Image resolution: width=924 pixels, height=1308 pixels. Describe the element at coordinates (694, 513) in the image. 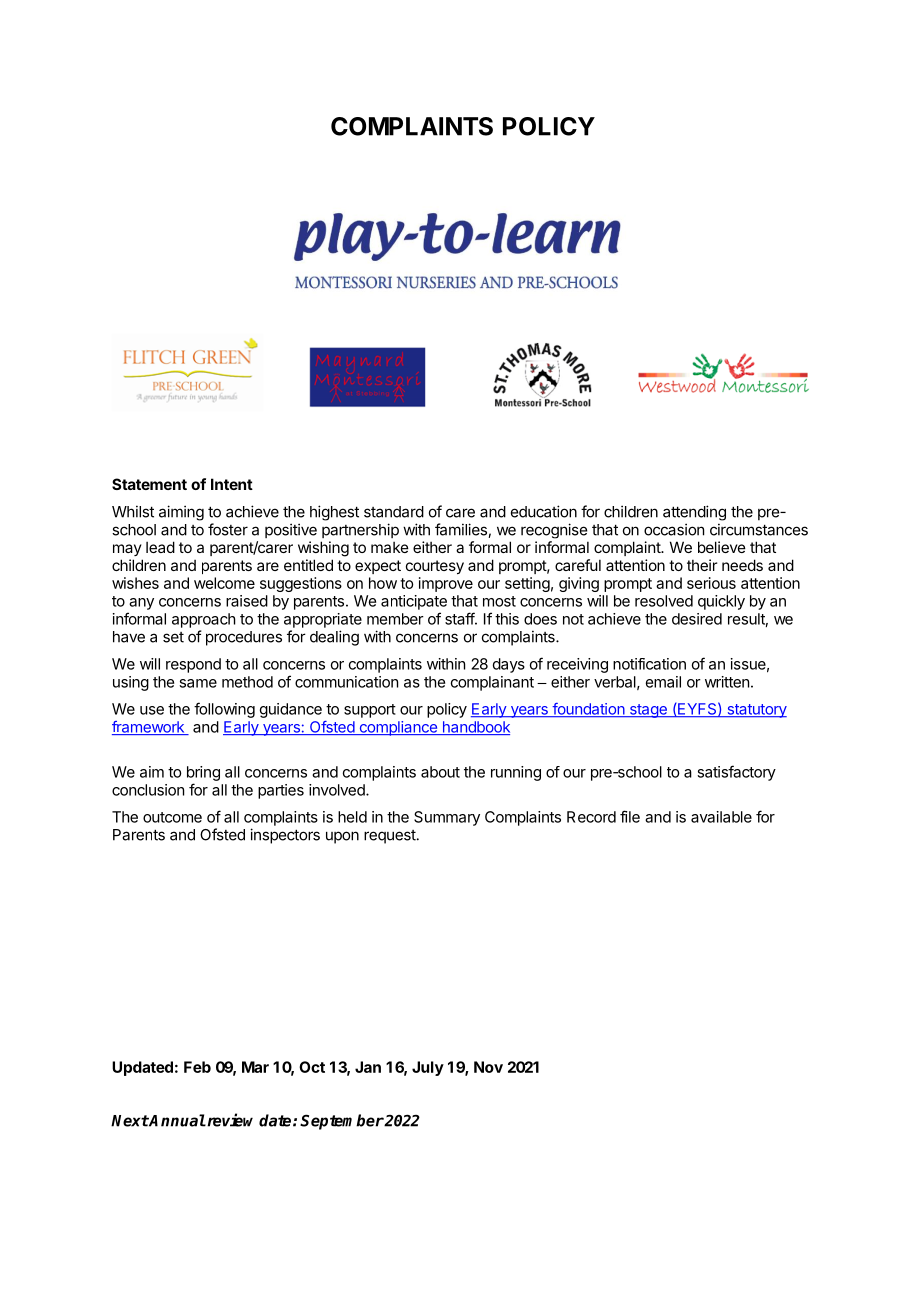

I see `attending` at that location.
